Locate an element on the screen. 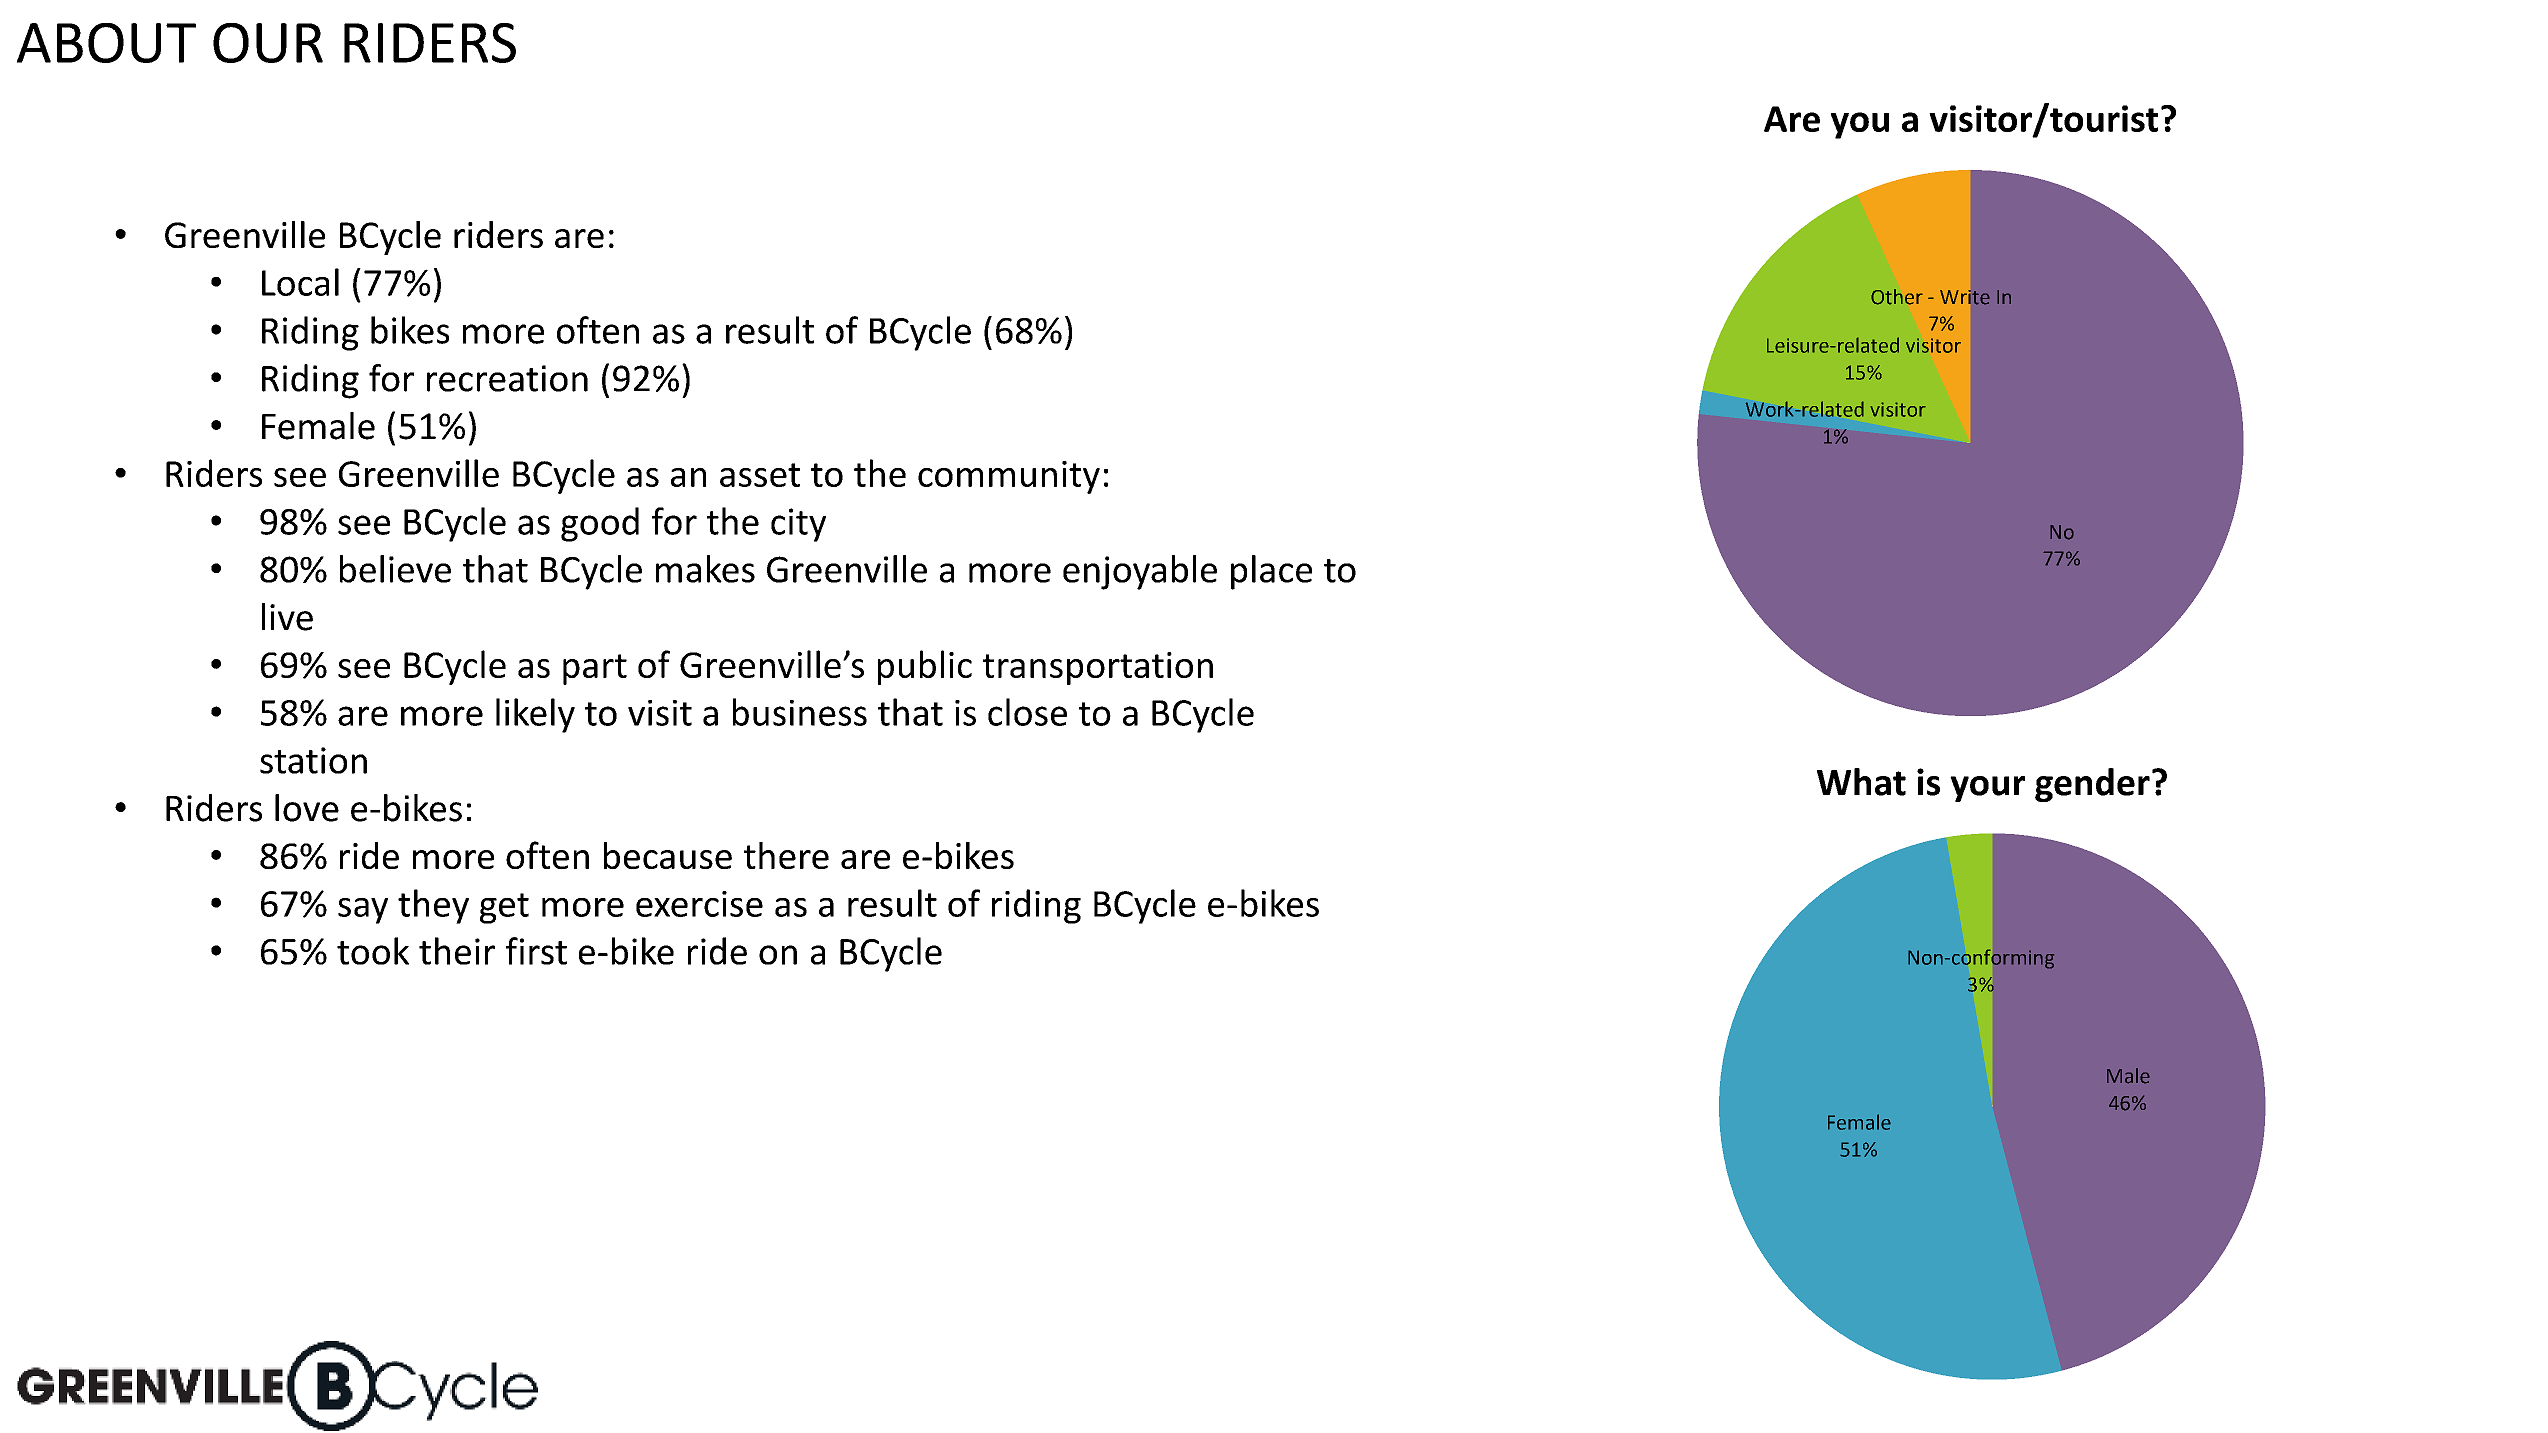 This screenshot has width=2548, height=1433. exercise is located at coordinates (699, 904).
